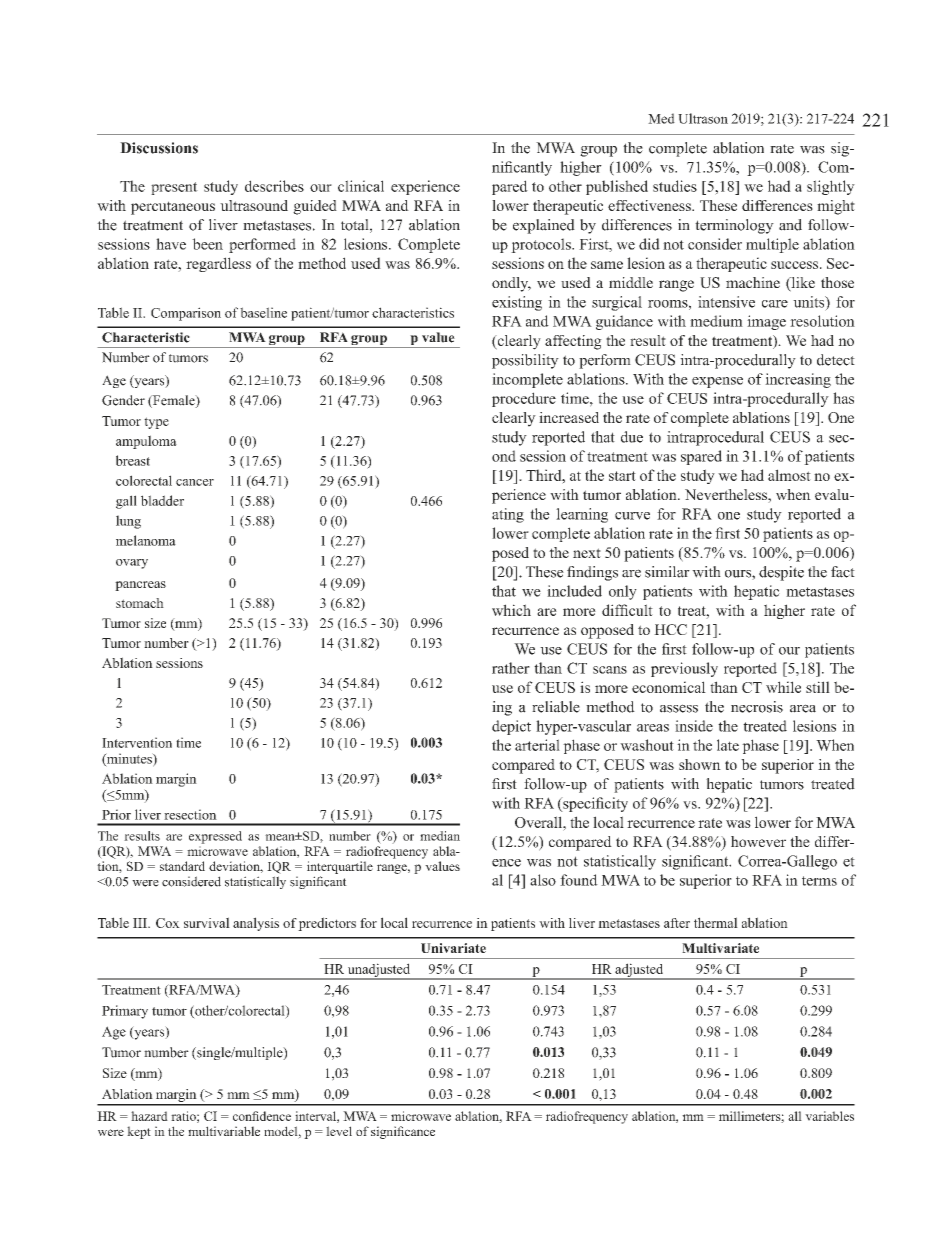  What do you see at coordinates (543, 880) in the screenshot?
I see `also` at bounding box center [543, 880].
